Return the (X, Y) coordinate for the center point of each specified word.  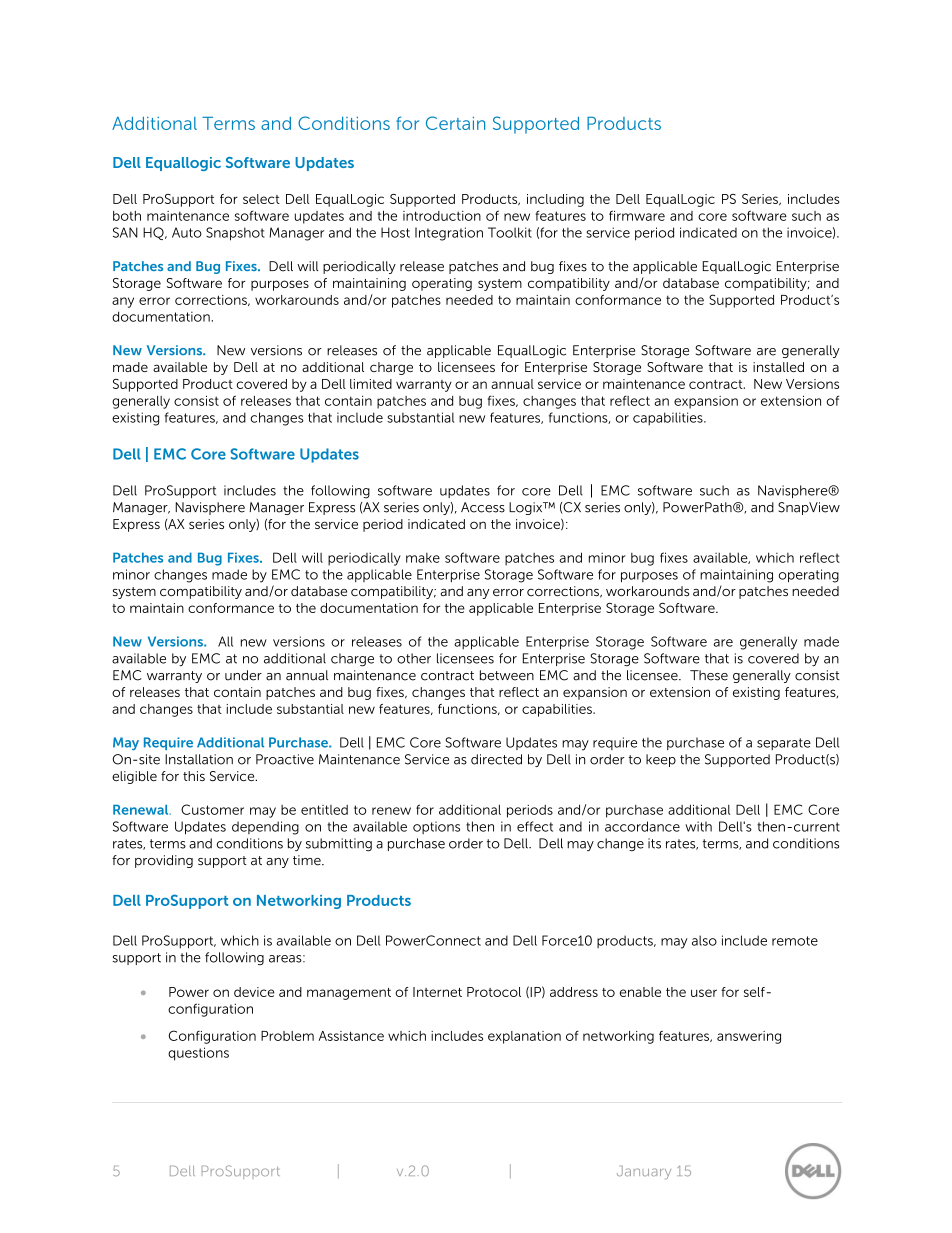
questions (198, 1054)
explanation (524, 1037)
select (261, 199)
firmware (637, 215)
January (644, 1173)
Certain (455, 123)
